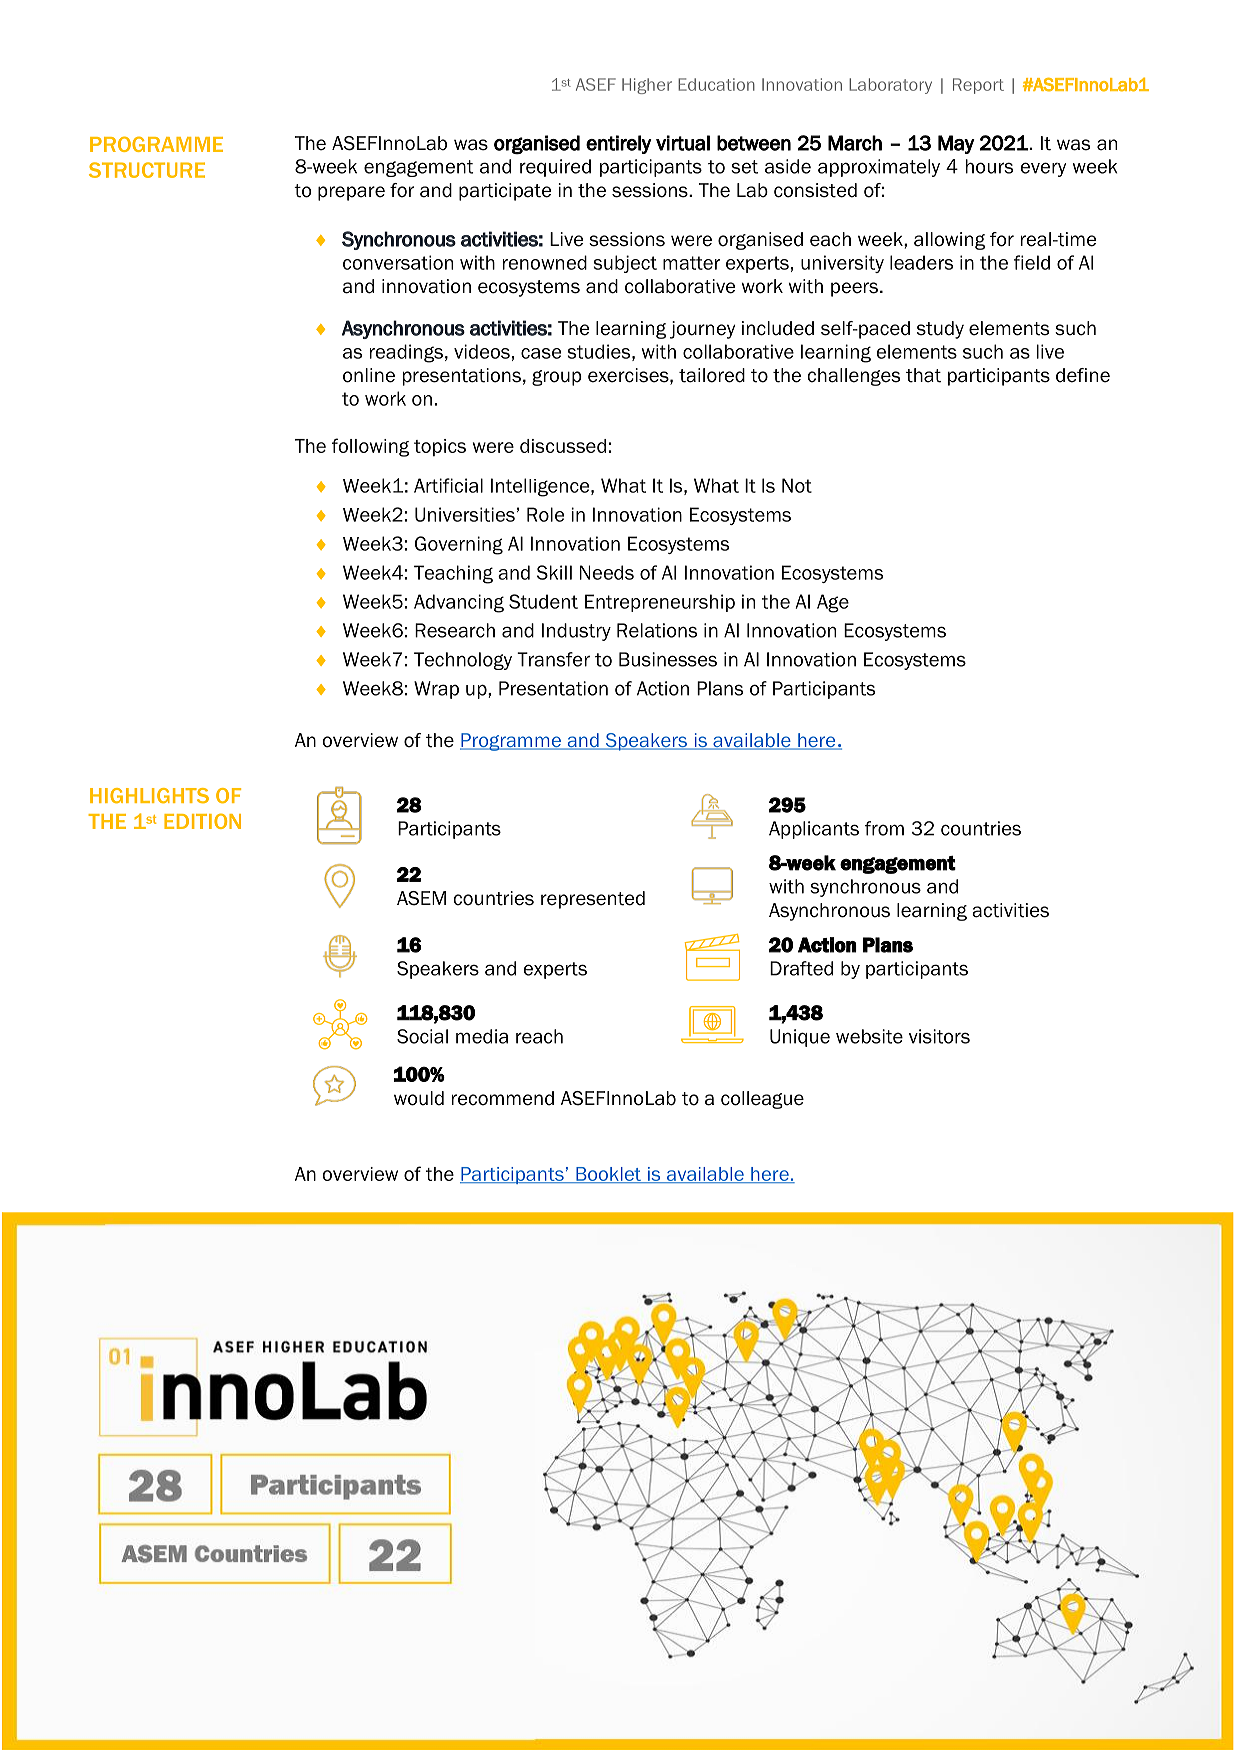  What do you see at coordinates (202, 821) in the image?
I see `EDITION` at bounding box center [202, 821].
